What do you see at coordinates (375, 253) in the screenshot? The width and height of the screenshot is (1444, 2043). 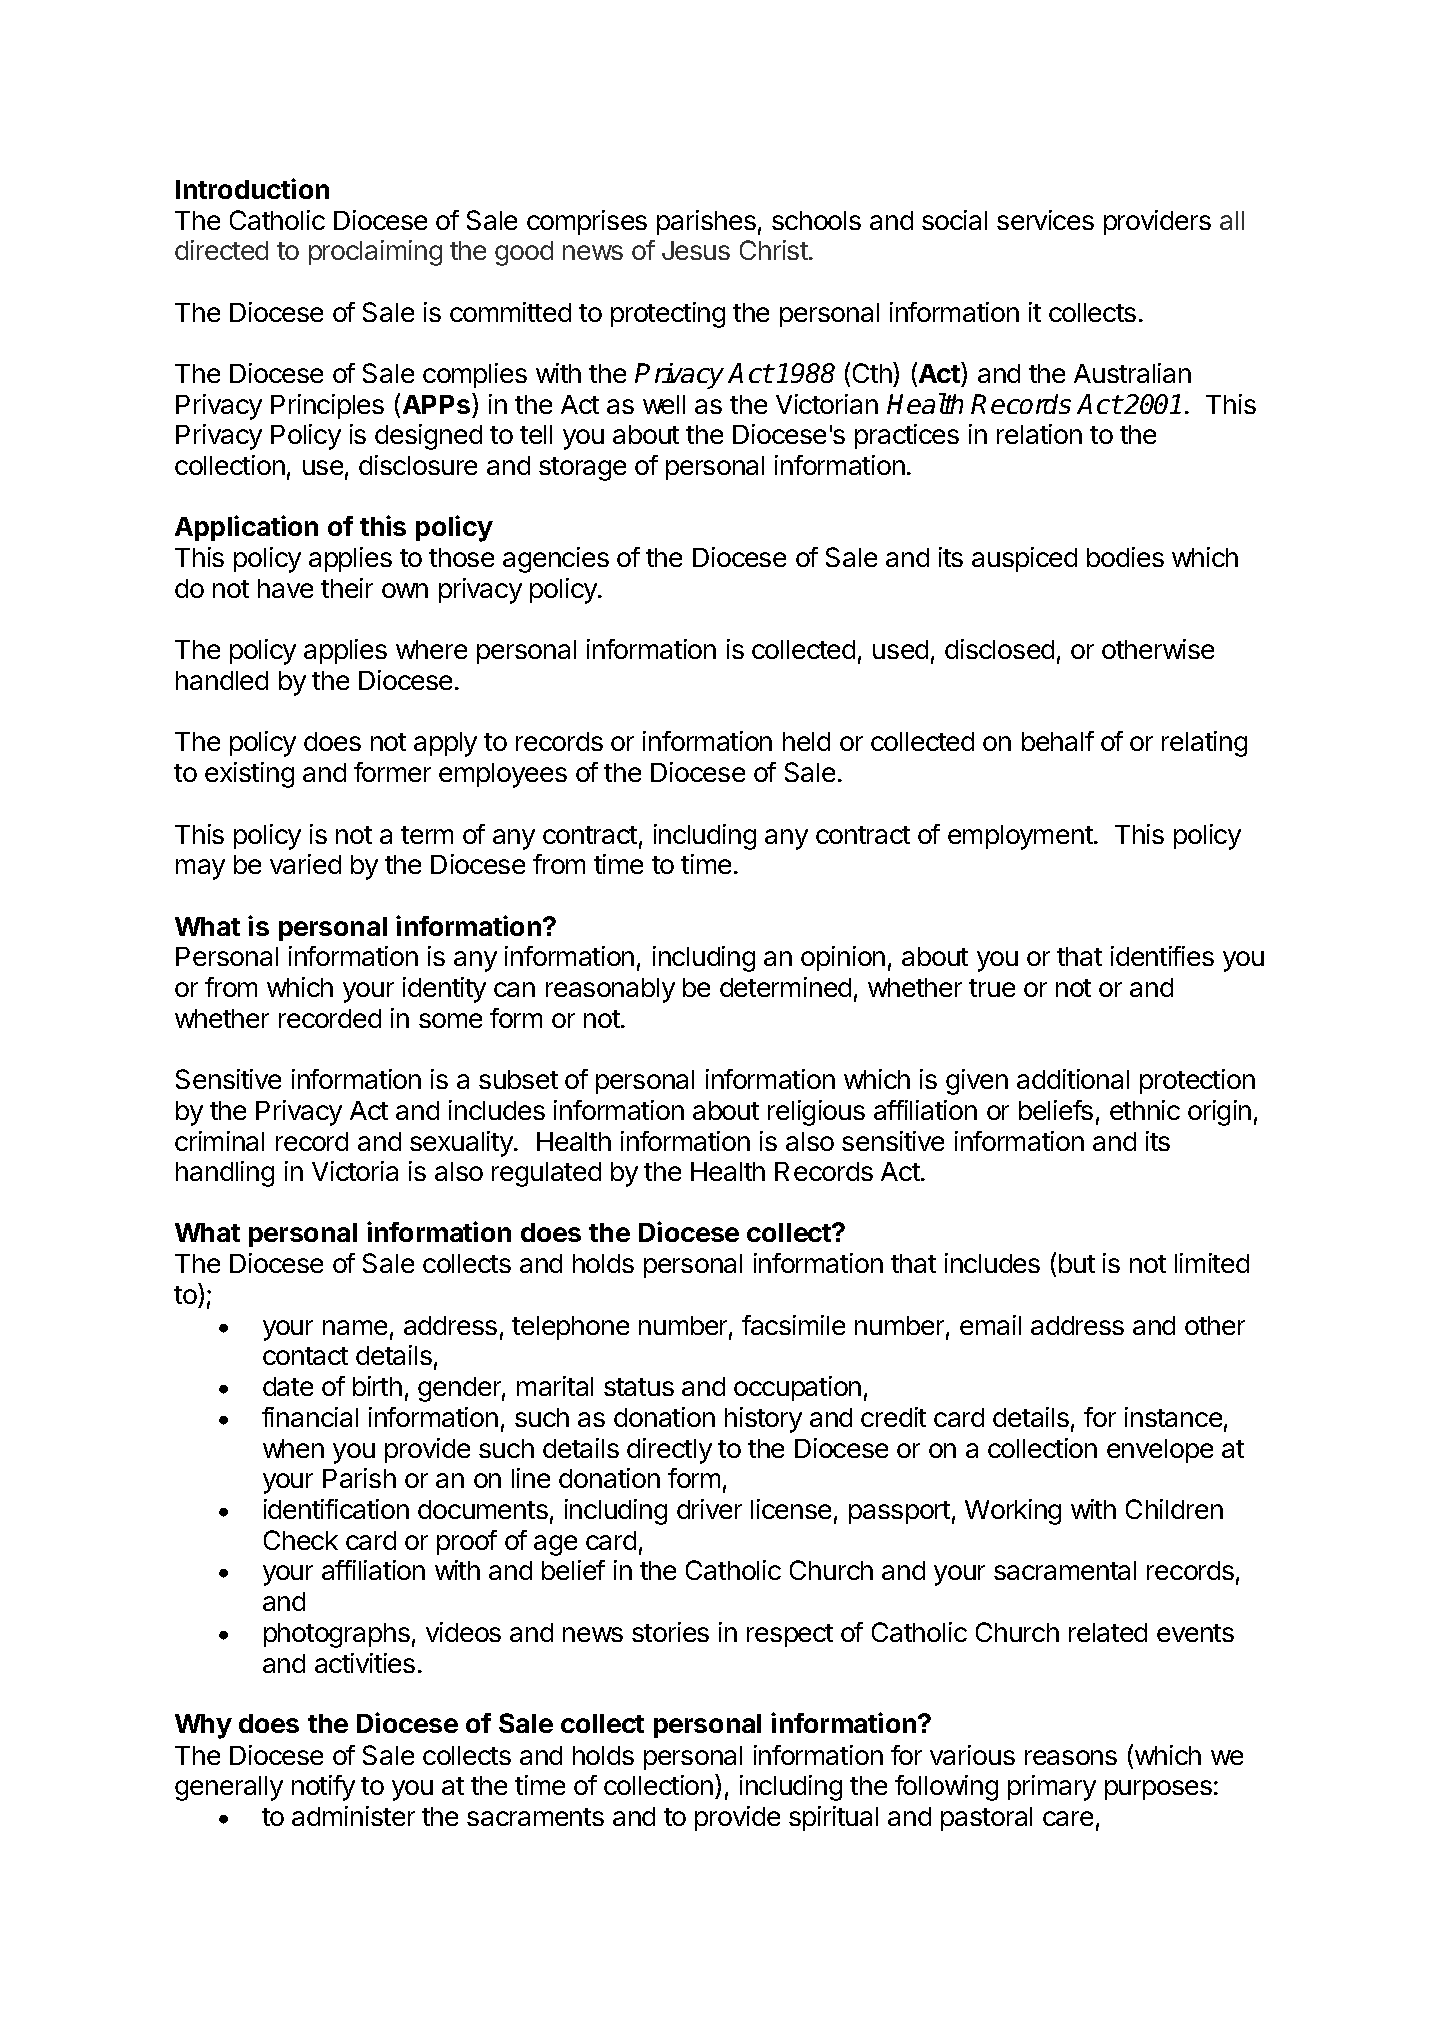 I see `proclaiming` at bounding box center [375, 253].
